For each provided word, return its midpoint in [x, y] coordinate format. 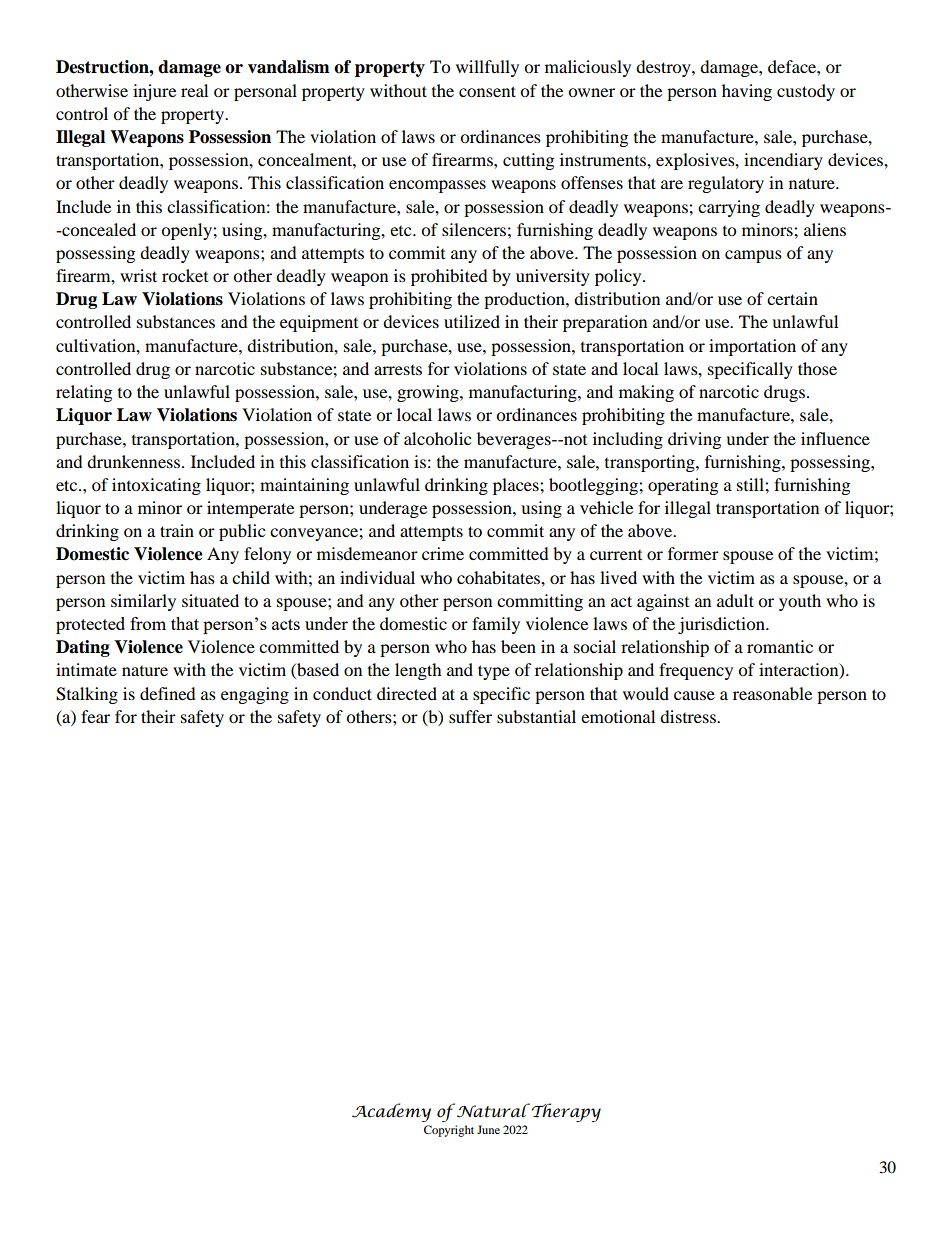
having [747, 92]
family [496, 625]
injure [154, 92]
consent [487, 91]
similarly [143, 602]
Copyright [449, 1131]
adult [735, 600]
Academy [391, 1112]
